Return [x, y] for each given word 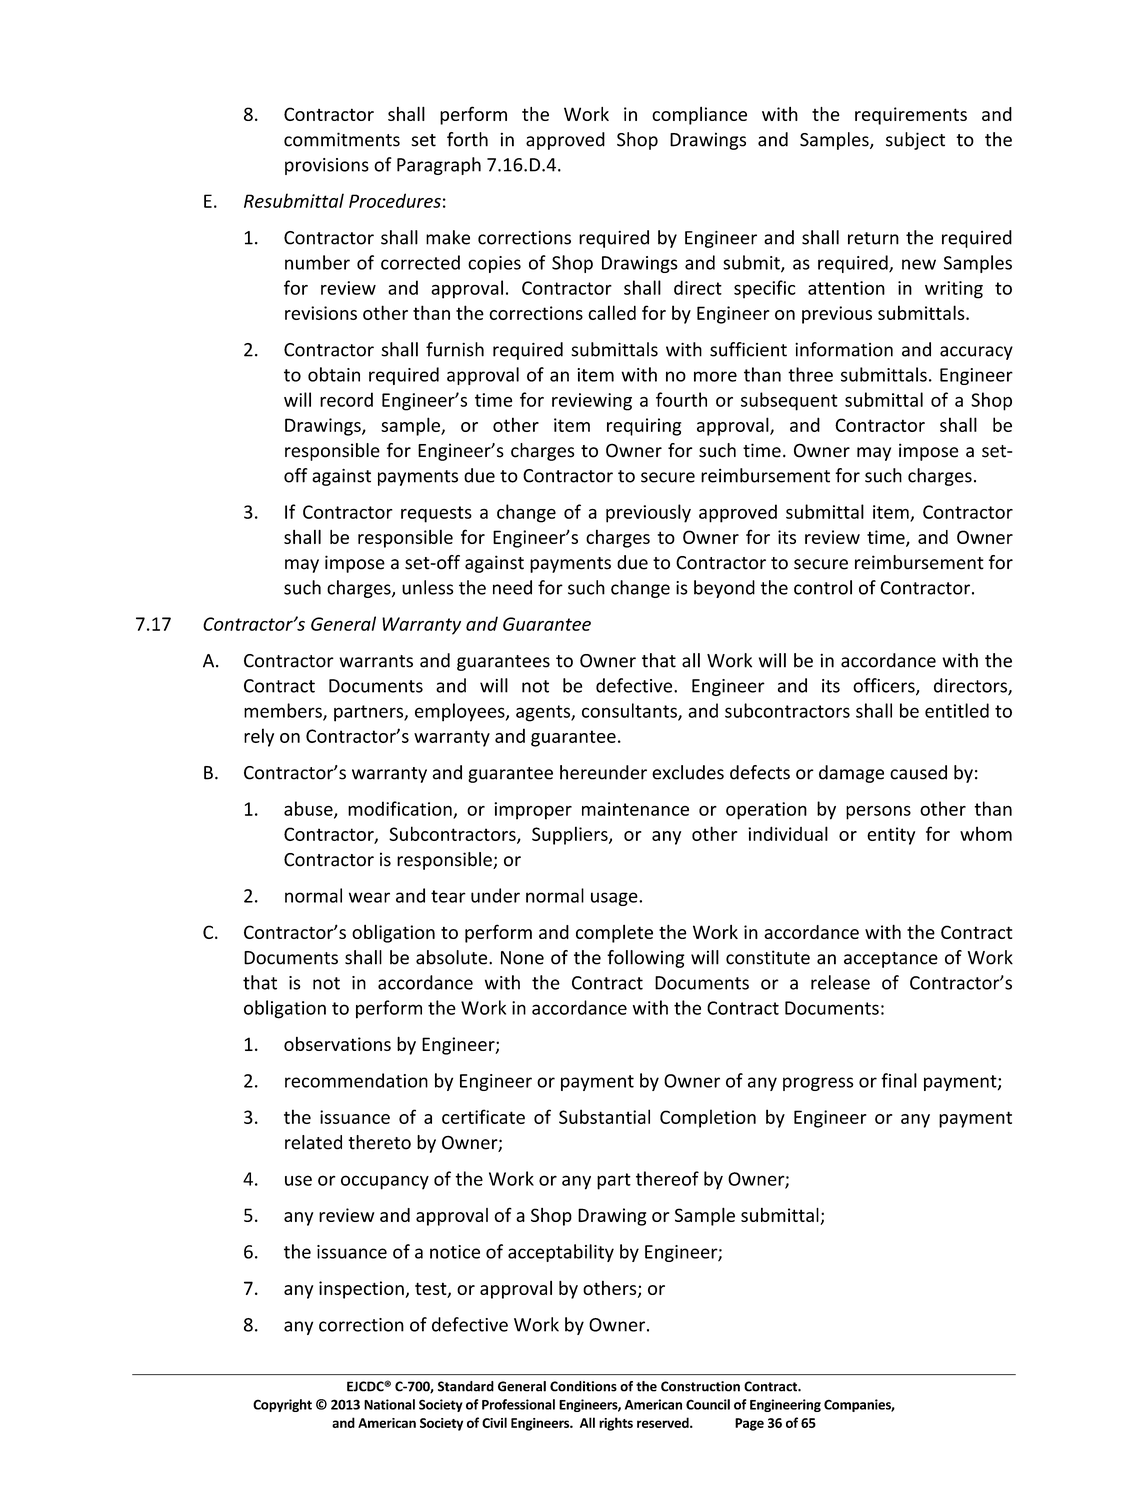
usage [615, 899]
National [389, 1404]
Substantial [604, 1116]
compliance [699, 116]
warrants [376, 661]
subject [915, 141]
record [346, 399]
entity [891, 836]
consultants [630, 711]
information [844, 349]
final [899, 1080]
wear [369, 897]
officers [885, 686]
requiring [644, 427]
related [313, 1142]
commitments [342, 139]
